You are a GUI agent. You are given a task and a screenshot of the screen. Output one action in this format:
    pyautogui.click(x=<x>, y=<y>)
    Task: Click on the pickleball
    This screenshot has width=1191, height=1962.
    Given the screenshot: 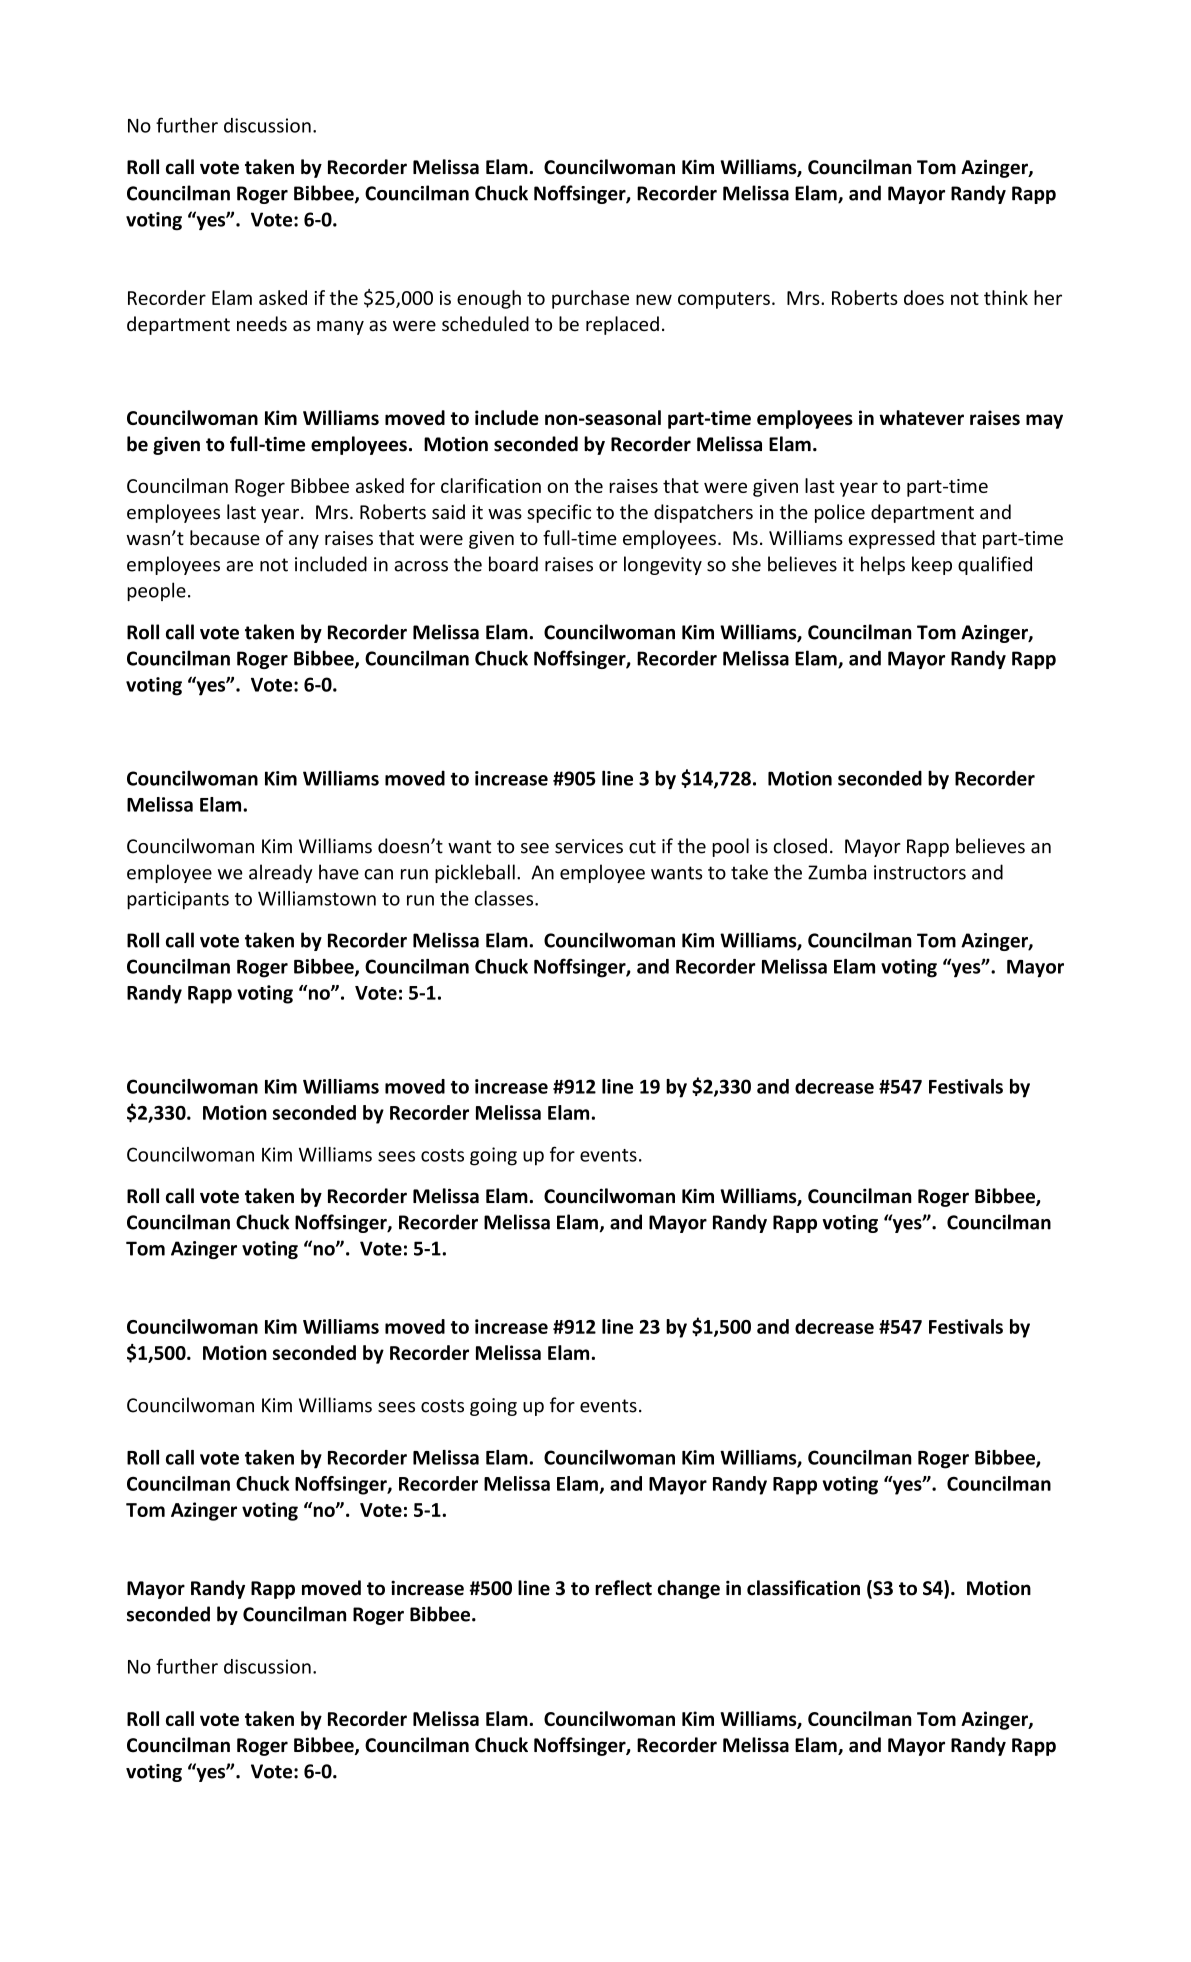 What is the action you would take?
    pyautogui.click(x=475, y=873)
